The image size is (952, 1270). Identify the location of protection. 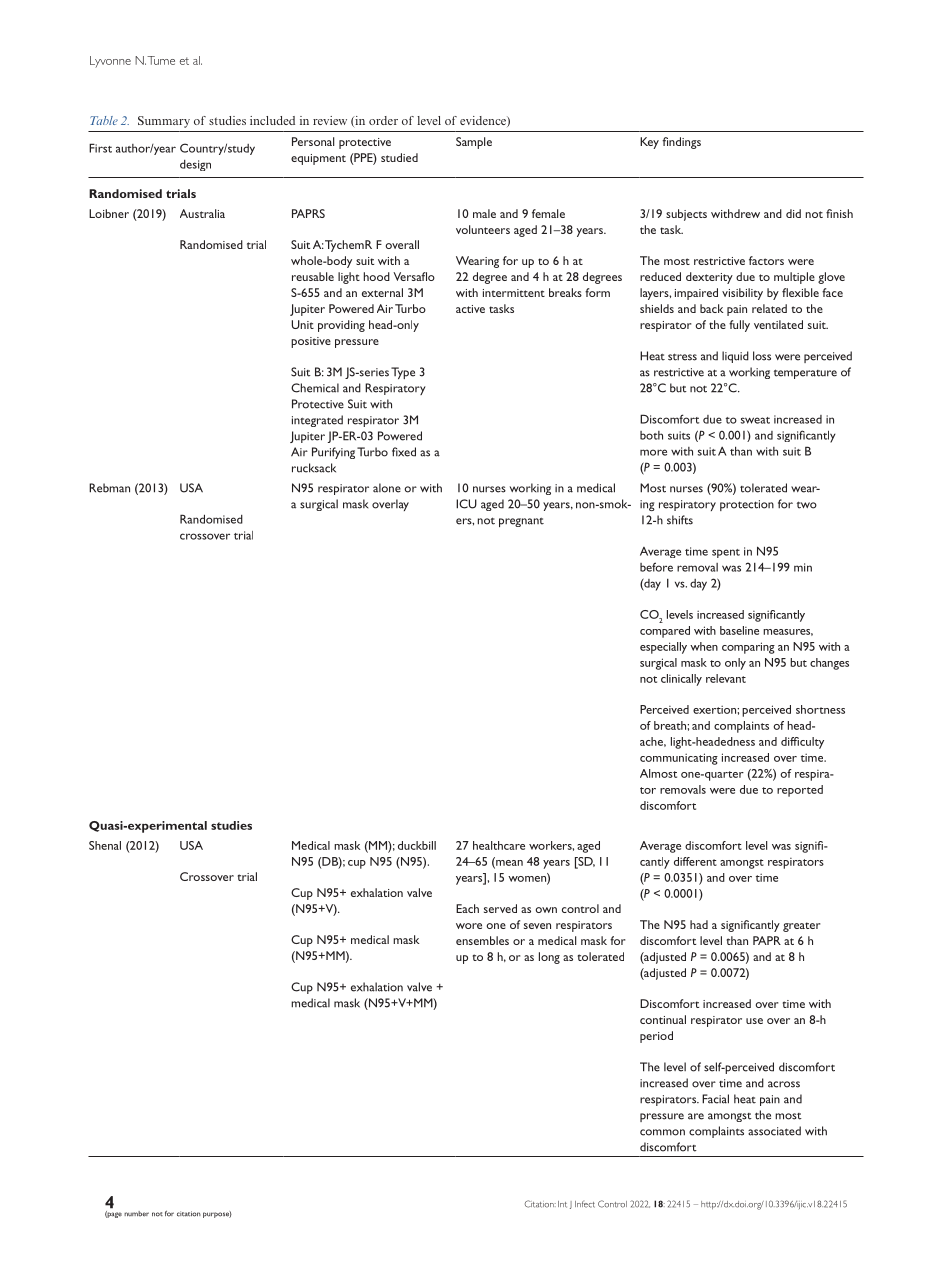
(747, 505).
